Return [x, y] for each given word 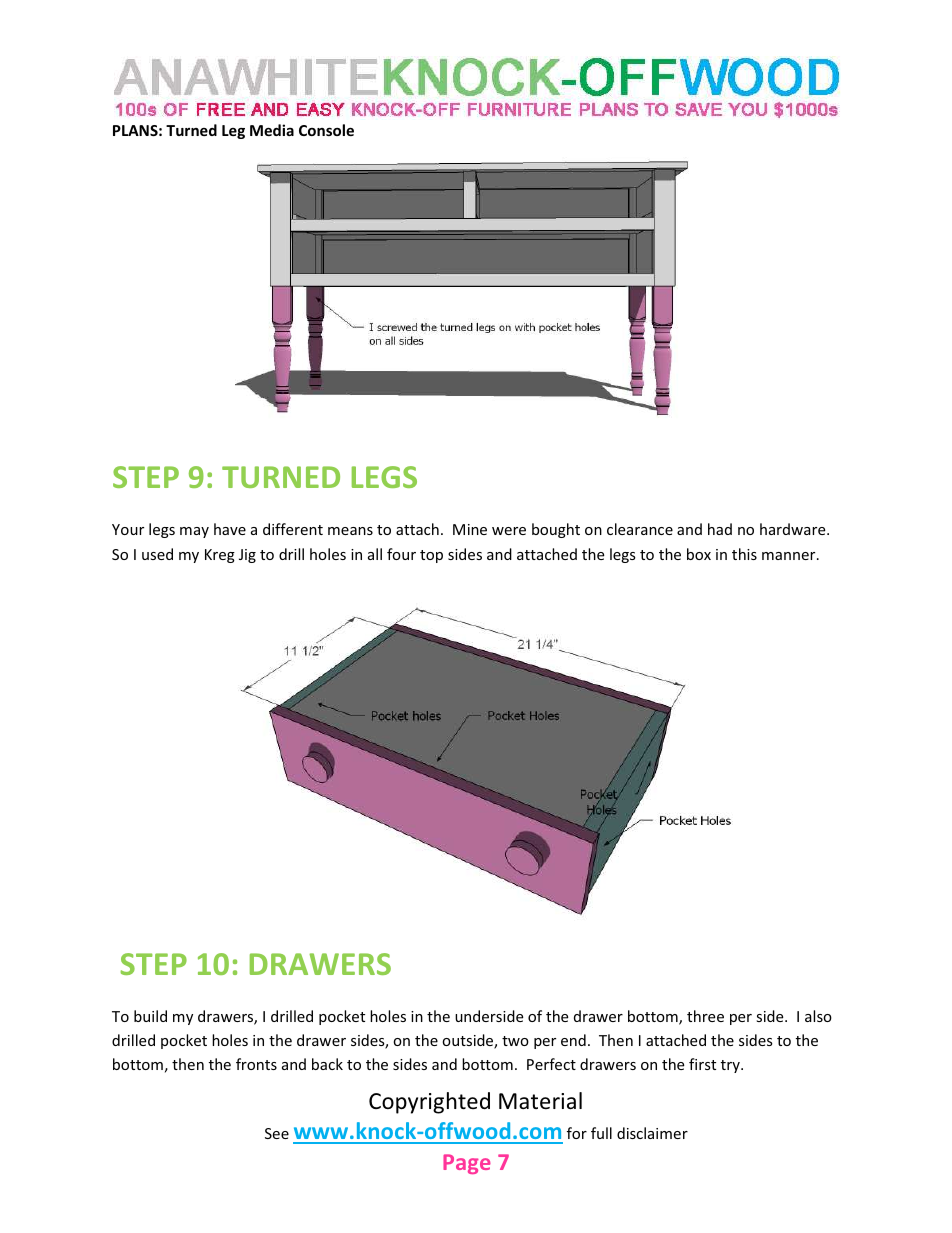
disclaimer [652, 1133]
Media [272, 130]
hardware [794, 529]
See [277, 1133]
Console [326, 130]
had [720, 529]
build [150, 1016]
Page [467, 1164]
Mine [470, 529]
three [705, 1016]
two [515, 1041]
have [230, 529]
